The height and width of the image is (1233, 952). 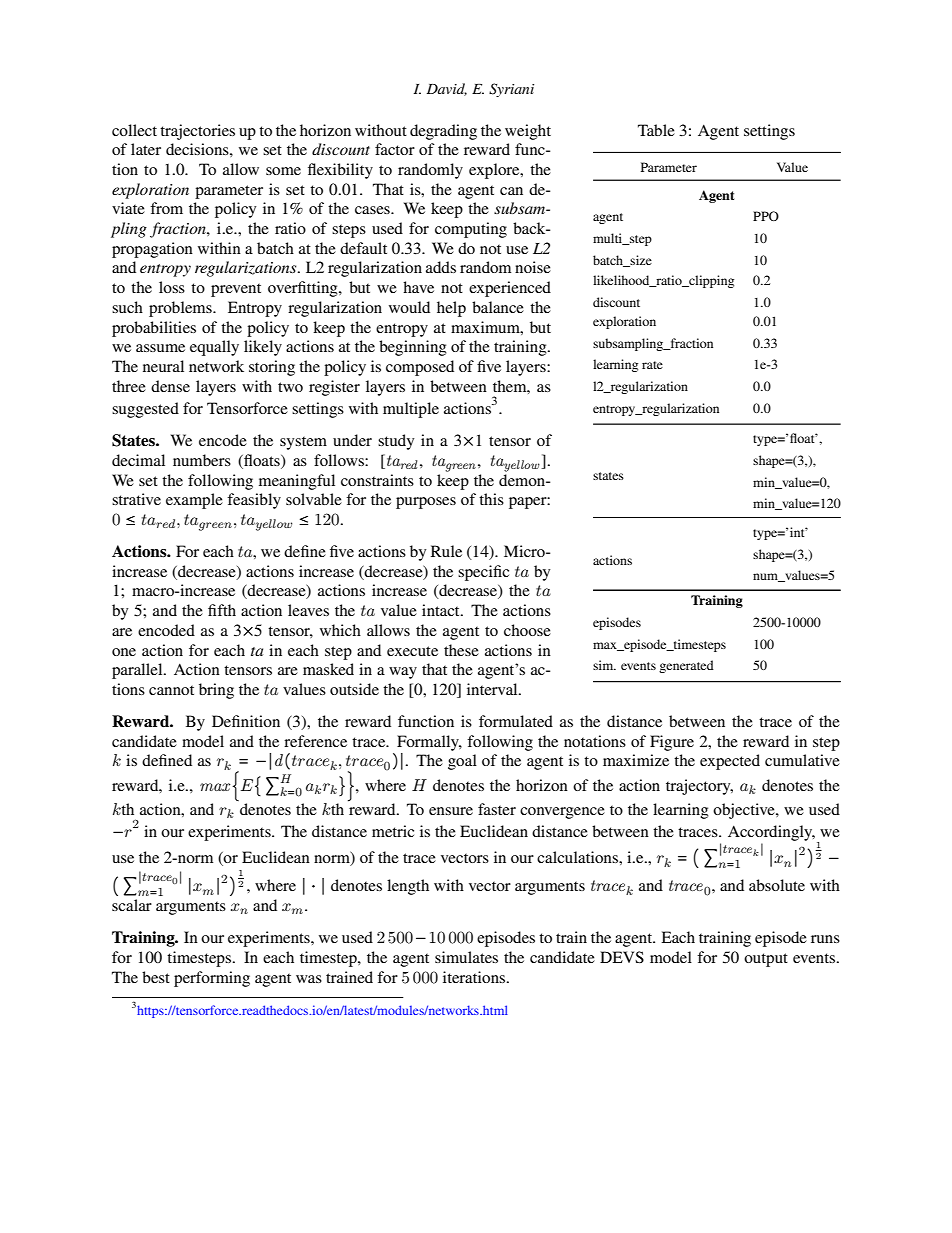 What do you see at coordinates (466, 957) in the image?
I see `simulates` at bounding box center [466, 957].
